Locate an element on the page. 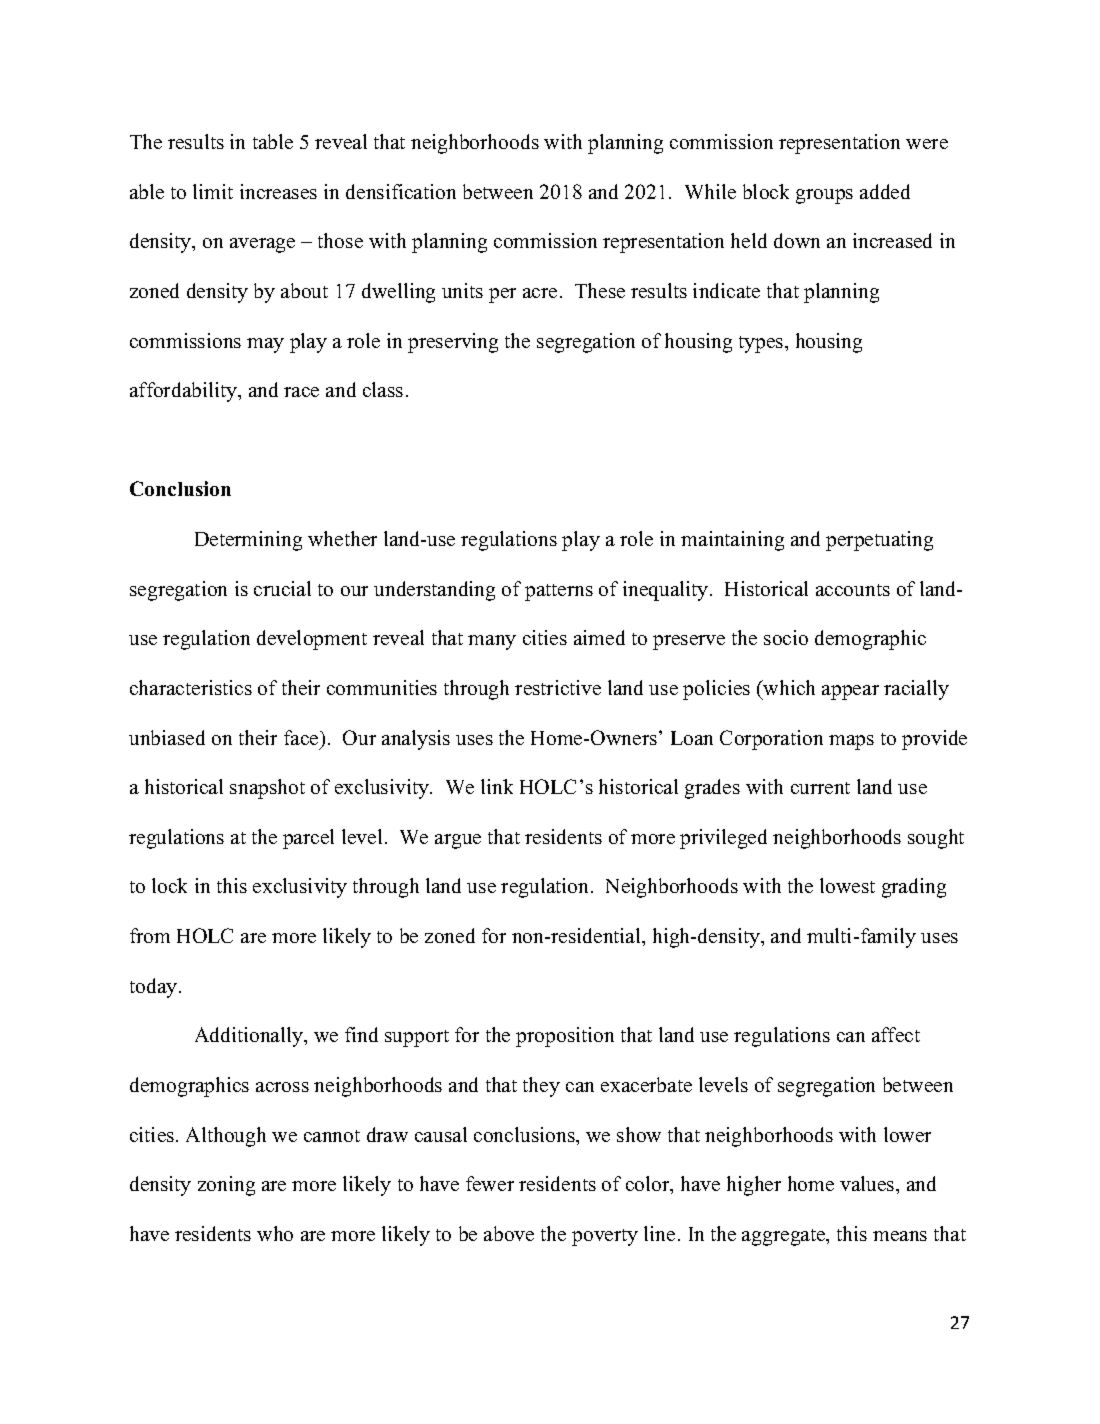 The width and height of the image is (1100, 1424). patterns is located at coordinates (559, 592).
